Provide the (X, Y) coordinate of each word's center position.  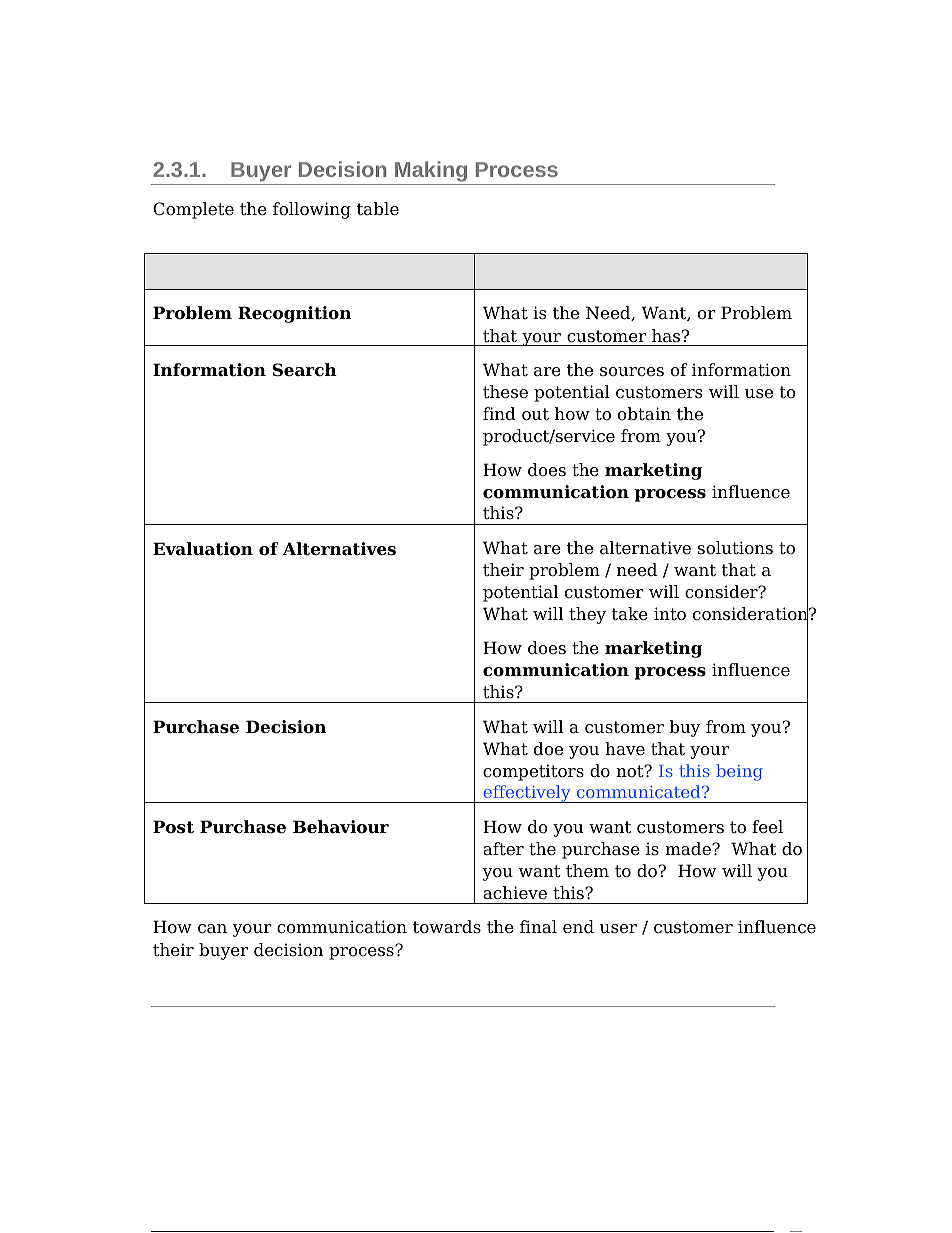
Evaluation (203, 549)
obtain (644, 414)
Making (431, 173)
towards (447, 927)
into (670, 614)
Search (305, 370)
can (212, 929)
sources (632, 372)
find (499, 414)
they (587, 615)
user (618, 929)
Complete (193, 210)
